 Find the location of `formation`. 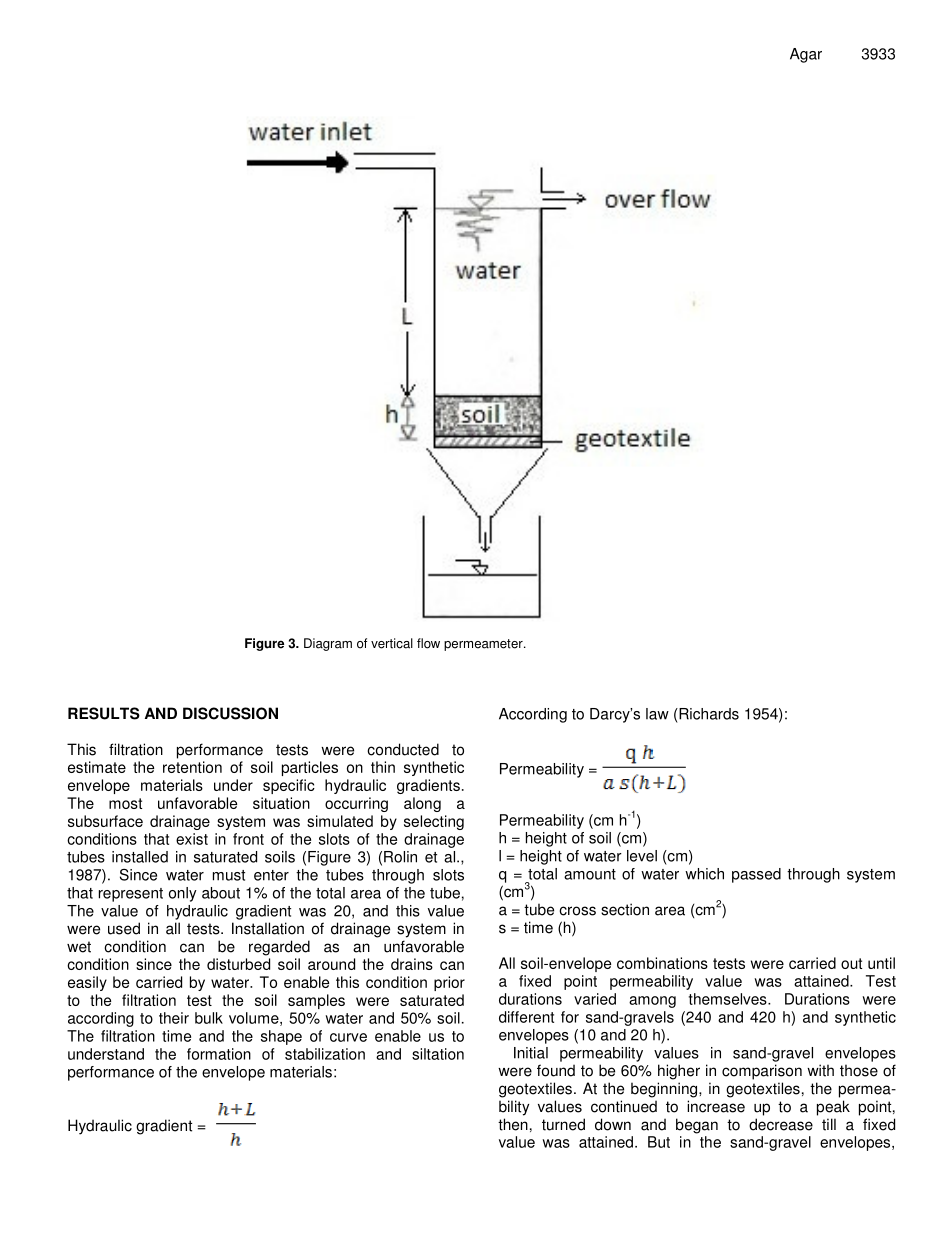

formation is located at coordinates (219, 1054).
